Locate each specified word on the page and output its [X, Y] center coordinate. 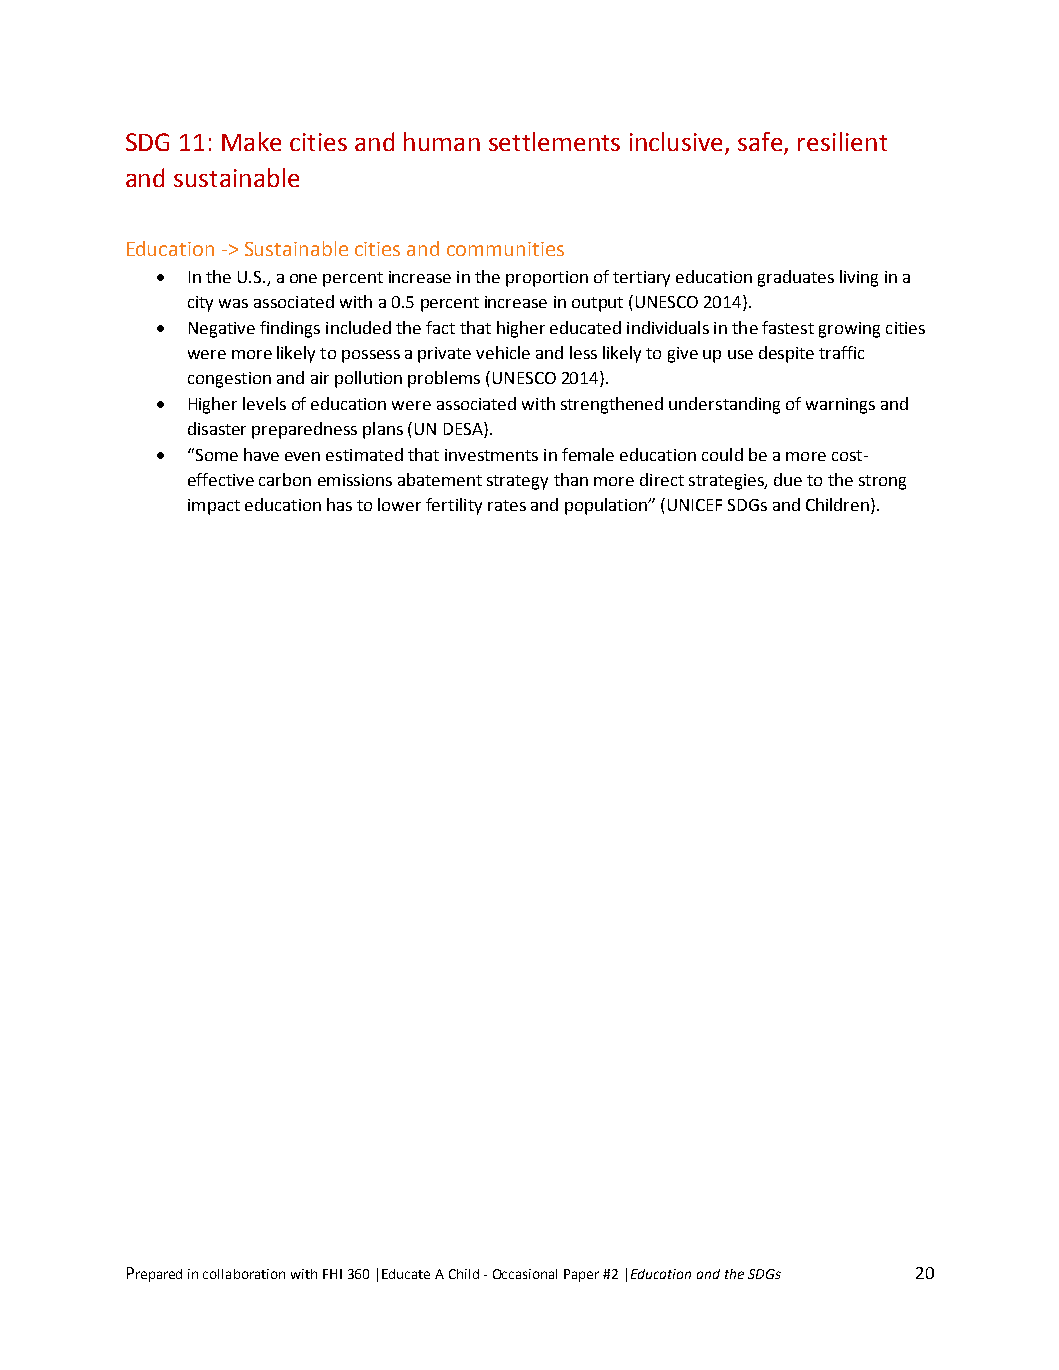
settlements [554, 141]
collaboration [244, 1274]
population [607, 506]
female [588, 454]
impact [214, 507]
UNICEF [695, 505]
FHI [332, 1274]
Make [251, 141]
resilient [842, 141]
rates [507, 505]
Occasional [525, 1274]
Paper [581, 1275]
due [788, 479]
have [261, 454]
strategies [727, 482]
